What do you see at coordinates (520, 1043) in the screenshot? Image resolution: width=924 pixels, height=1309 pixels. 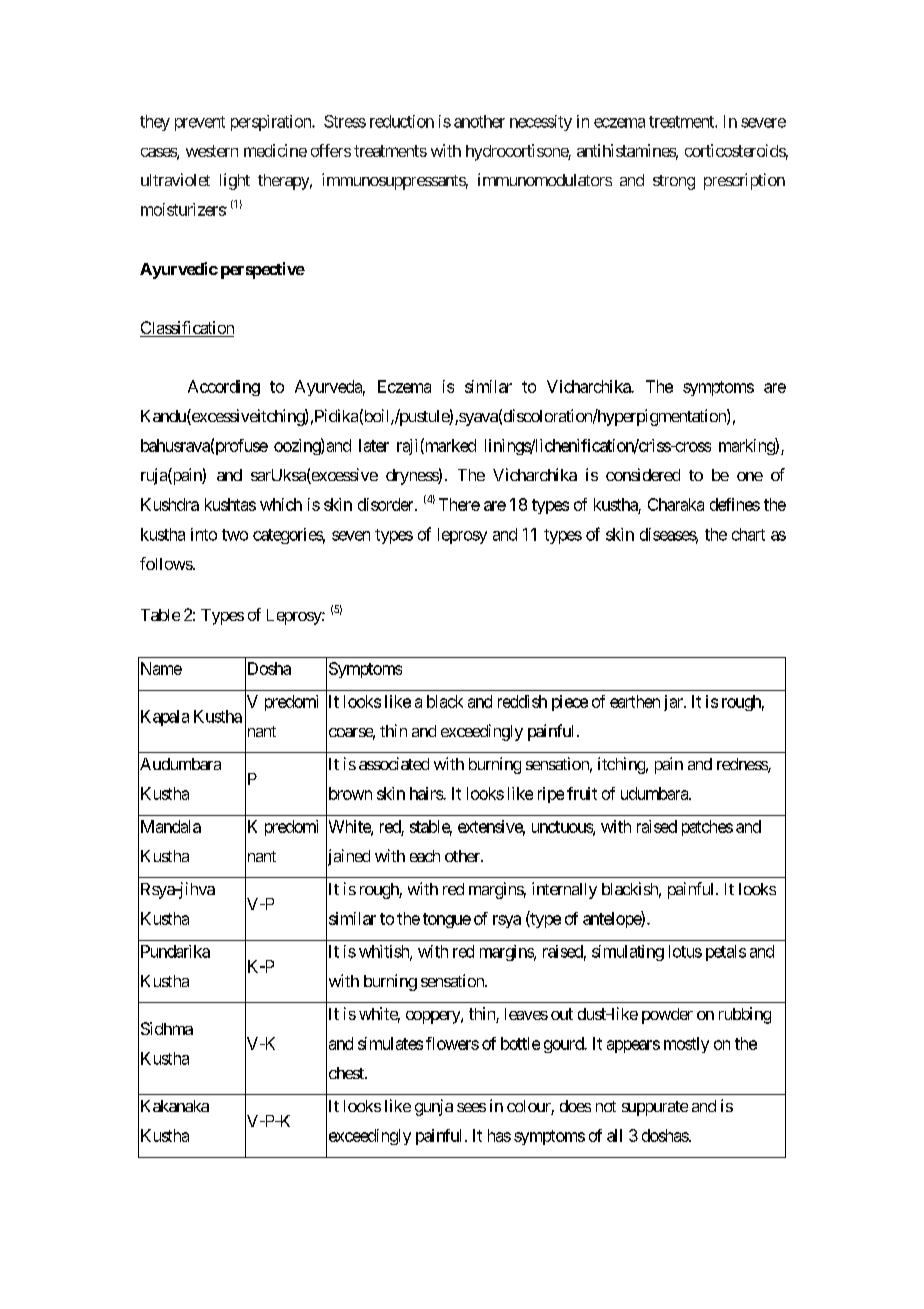 I see `bottle` at bounding box center [520, 1043].
